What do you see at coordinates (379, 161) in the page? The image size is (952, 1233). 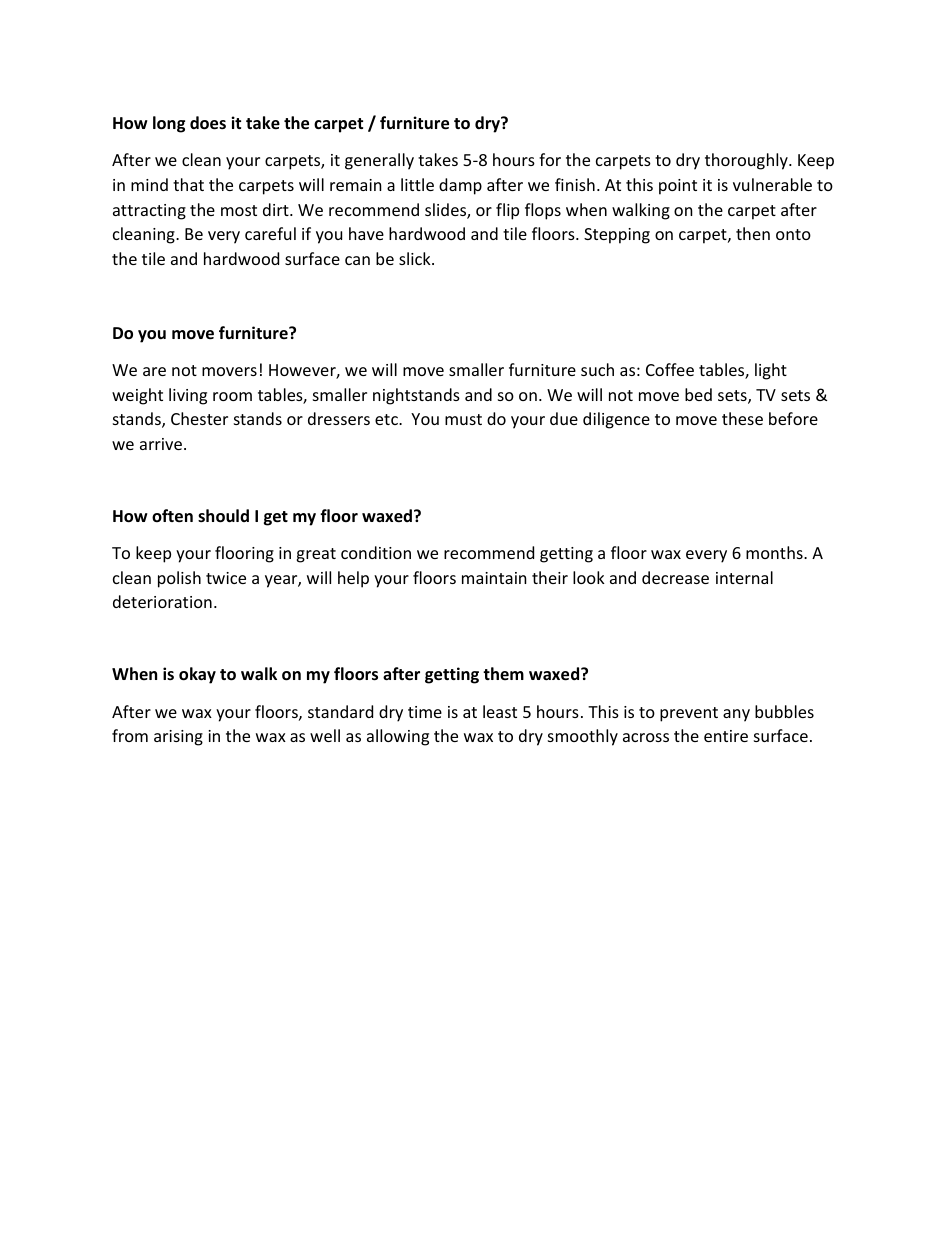 I see `generally` at bounding box center [379, 161].
